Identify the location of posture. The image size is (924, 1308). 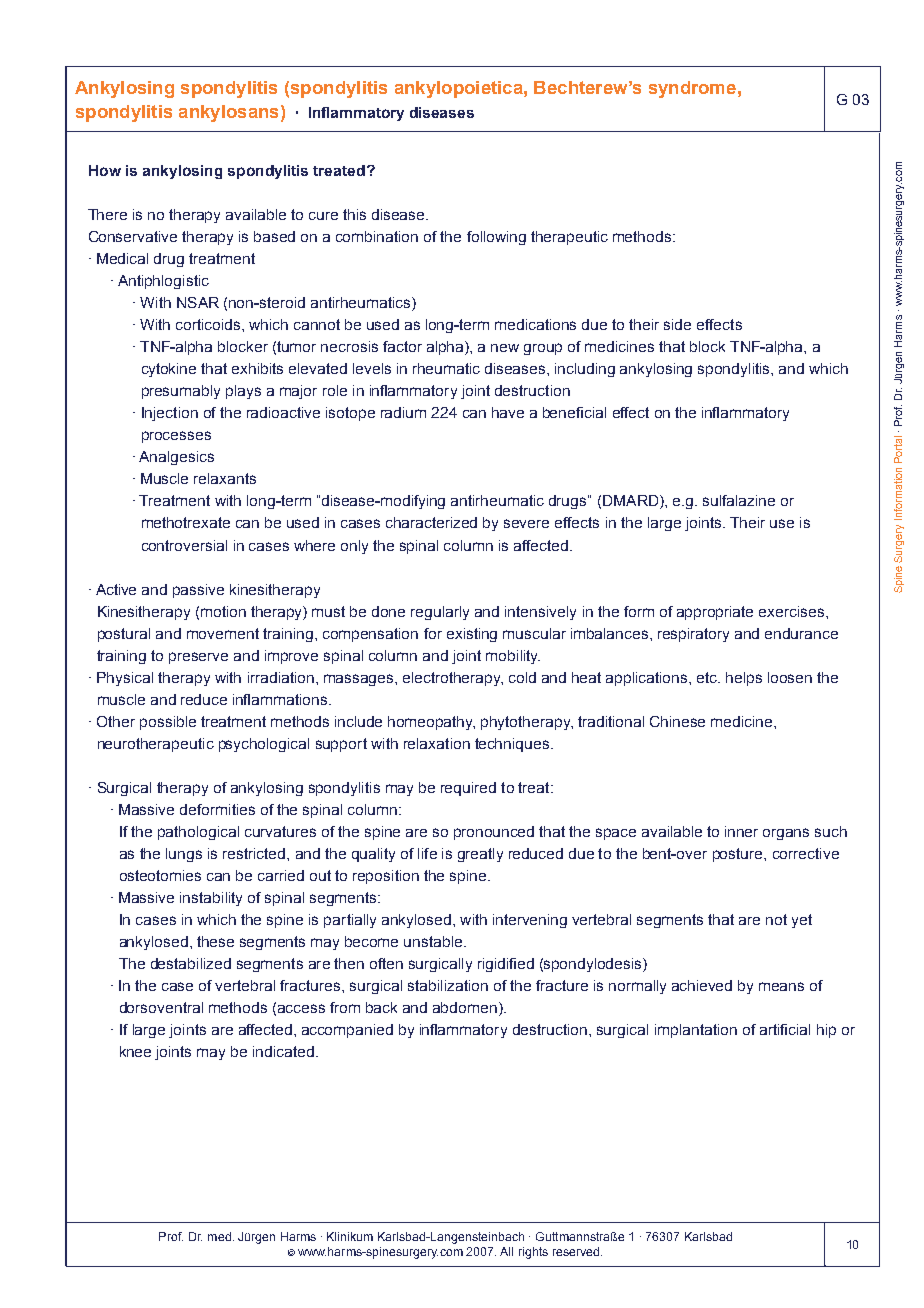
(739, 855).
